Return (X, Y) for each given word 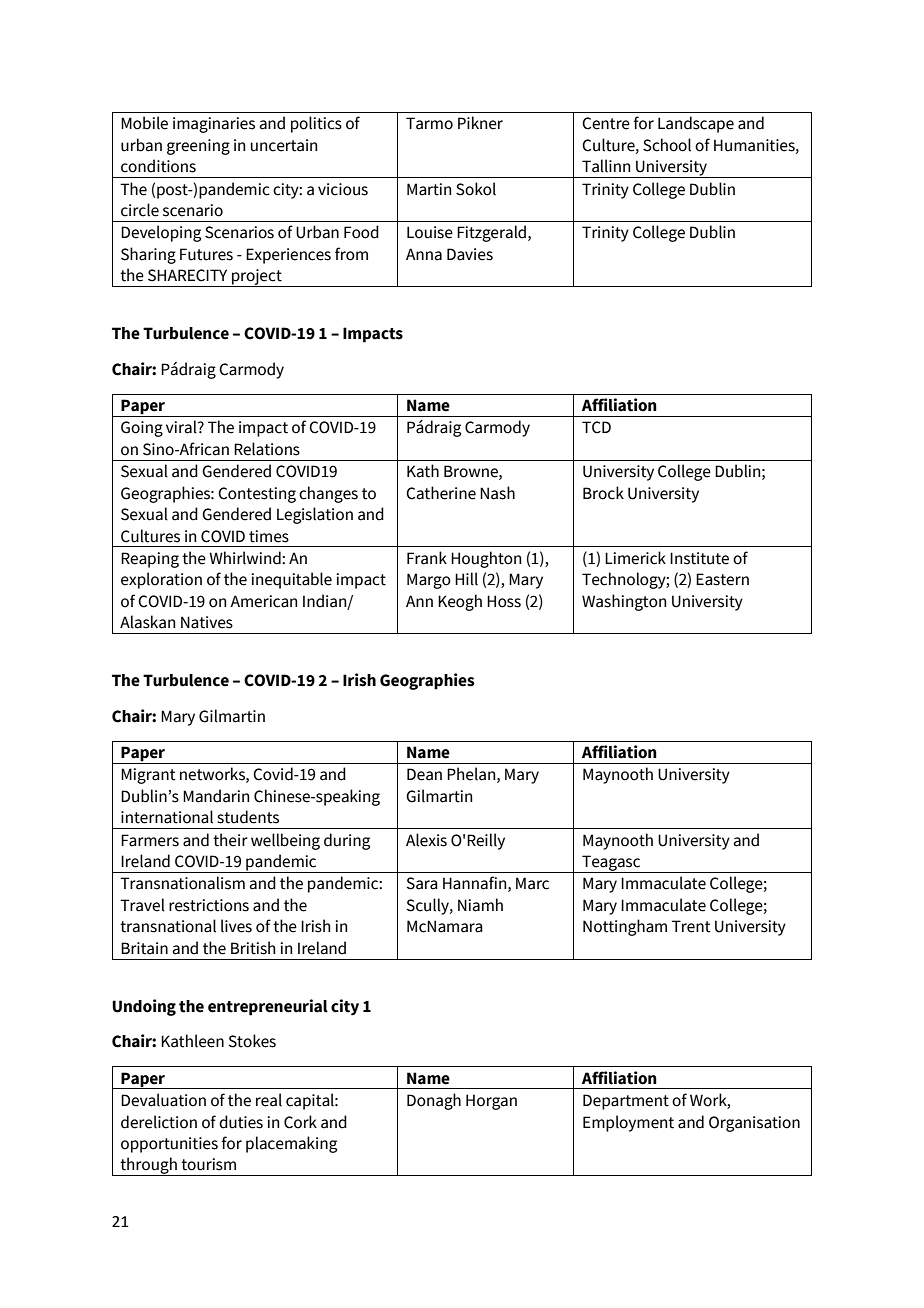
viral (182, 427)
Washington (624, 602)
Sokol (476, 189)
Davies (470, 254)
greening (198, 147)
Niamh (480, 905)
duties (241, 1122)
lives (236, 926)
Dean (424, 774)
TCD (596, 427)
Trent (691, 926)
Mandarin (216, 796)
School (667, 145)
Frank (427, 558)
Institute (699, 558)
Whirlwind (246, 558)
